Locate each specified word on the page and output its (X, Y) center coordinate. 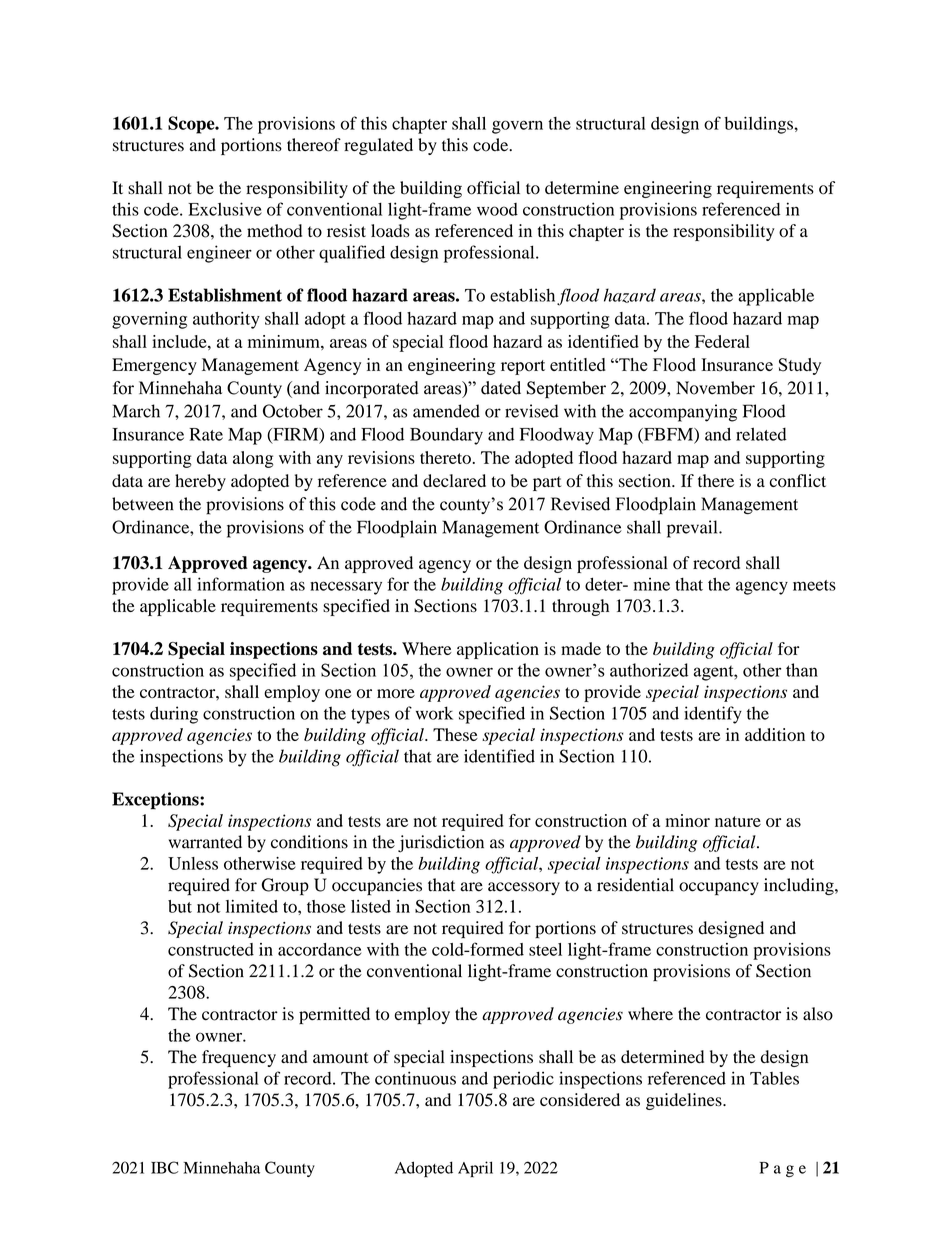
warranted (205, 842)
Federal (722, 341)
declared (454, 480)
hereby (200, 482)
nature (738, 821)
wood (497, 209)
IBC (165, 1167)
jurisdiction (441, 844)
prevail (693, 529)
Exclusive (225, 209)
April (475, 1169)
